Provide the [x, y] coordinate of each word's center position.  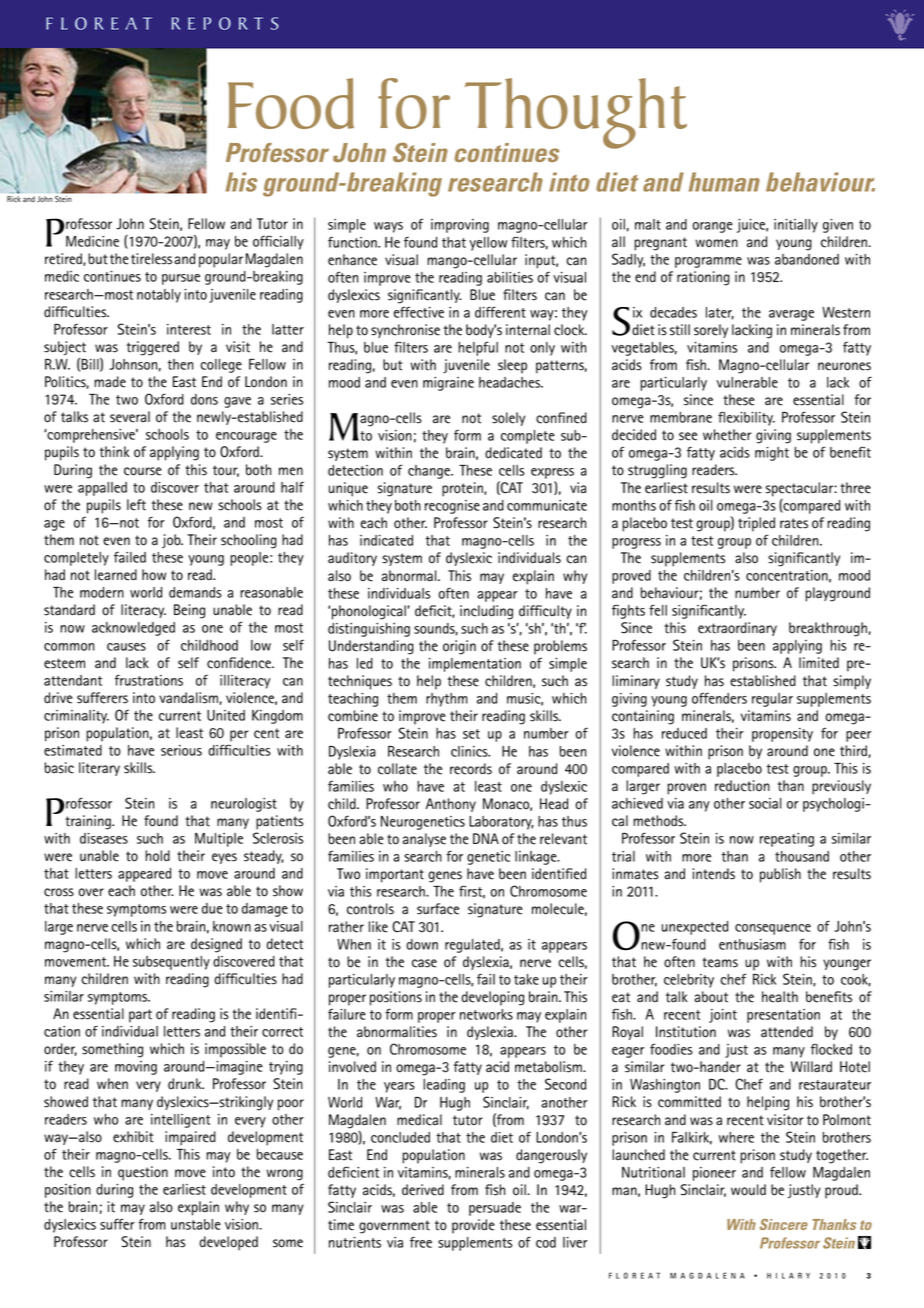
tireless [151, 259]
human [724, 182]
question [143, 1173]
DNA [486, 838]
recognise [452, 507]
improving [460, 226]
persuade [495, 1209]
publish [780, 875]
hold [157, 856]
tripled [756, 524]
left [136, 505]
